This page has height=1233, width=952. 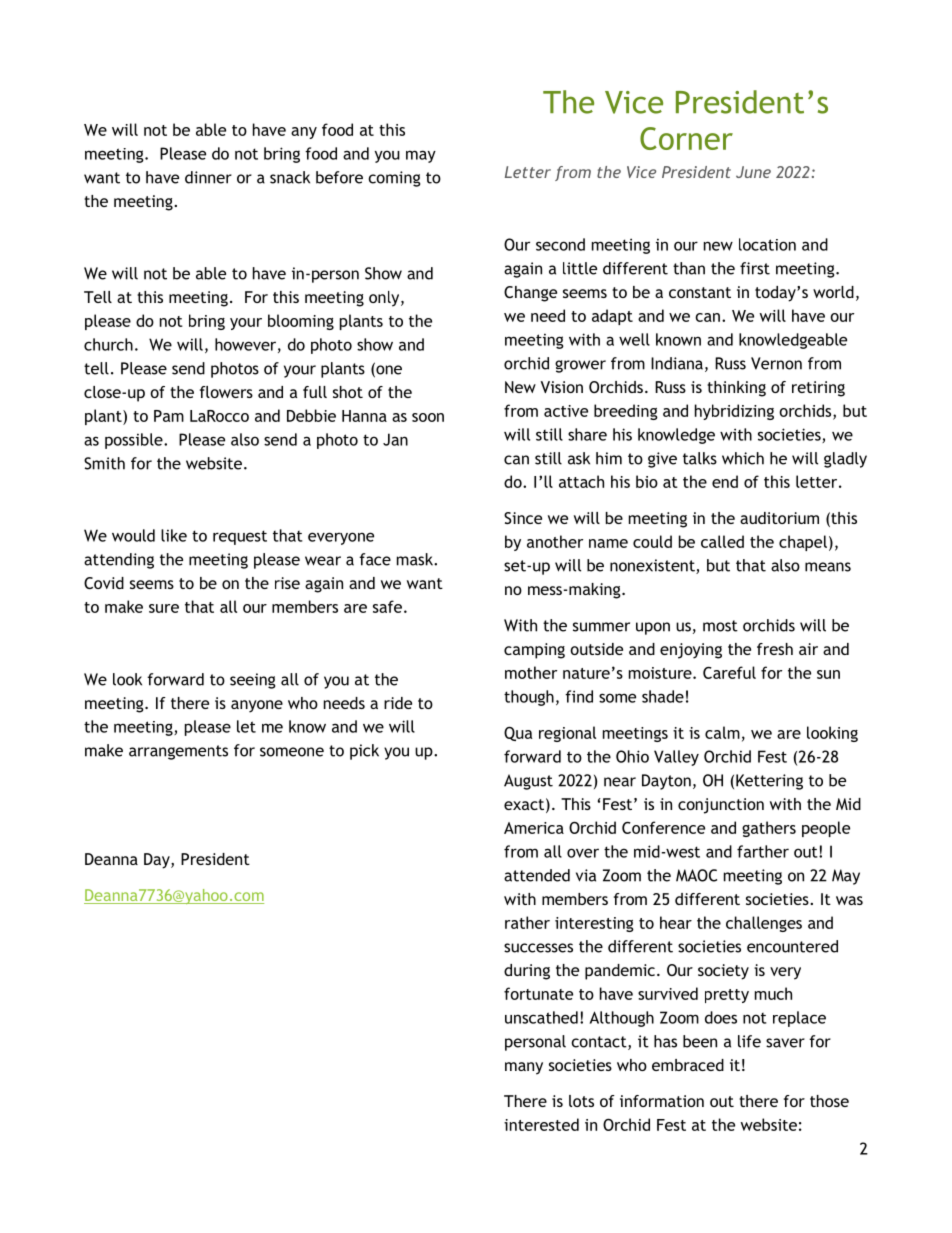 I want to click on sure, so click(x=164, y=608).
